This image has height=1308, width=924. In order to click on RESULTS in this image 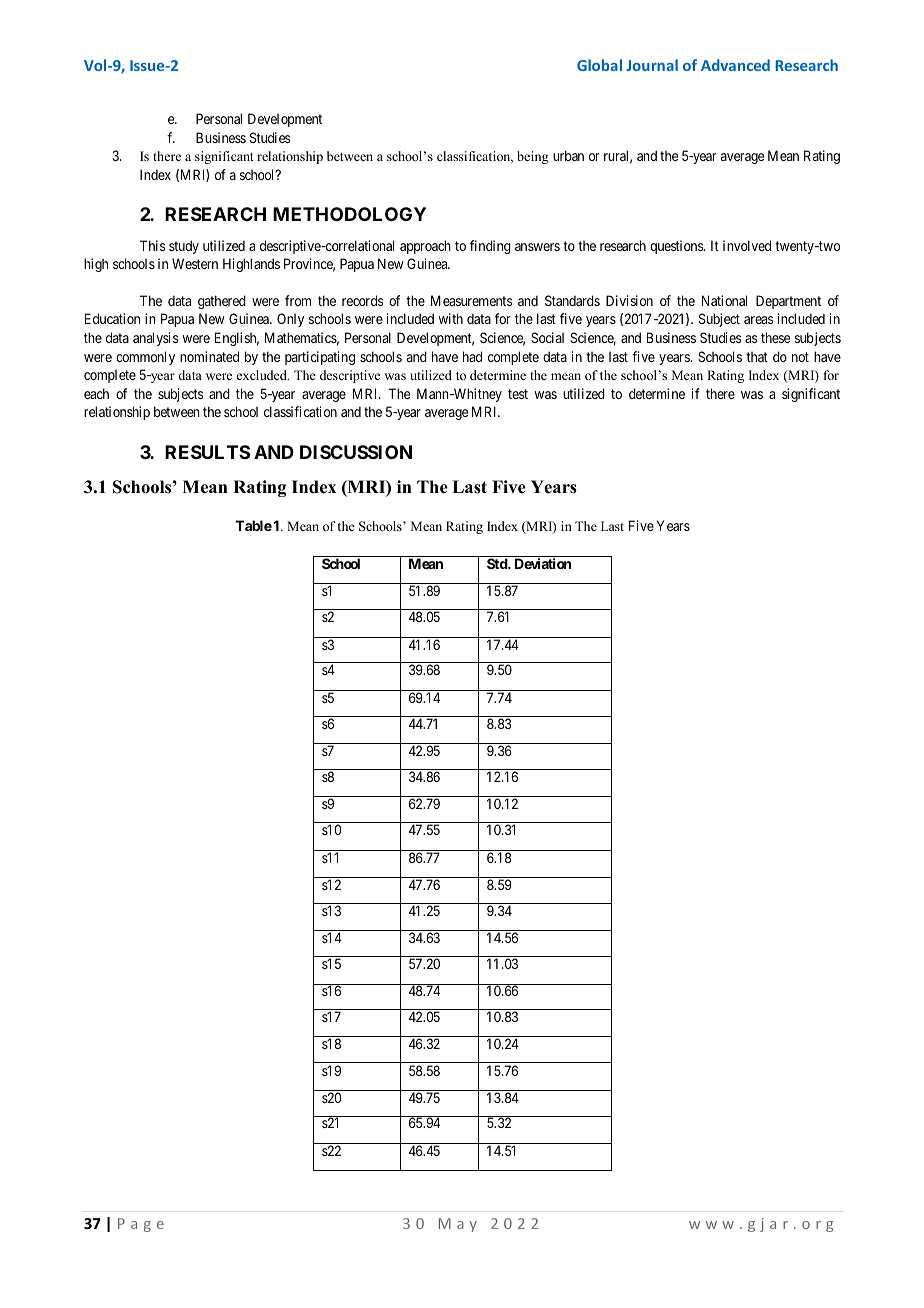, I will do `click(207, 452)`.
